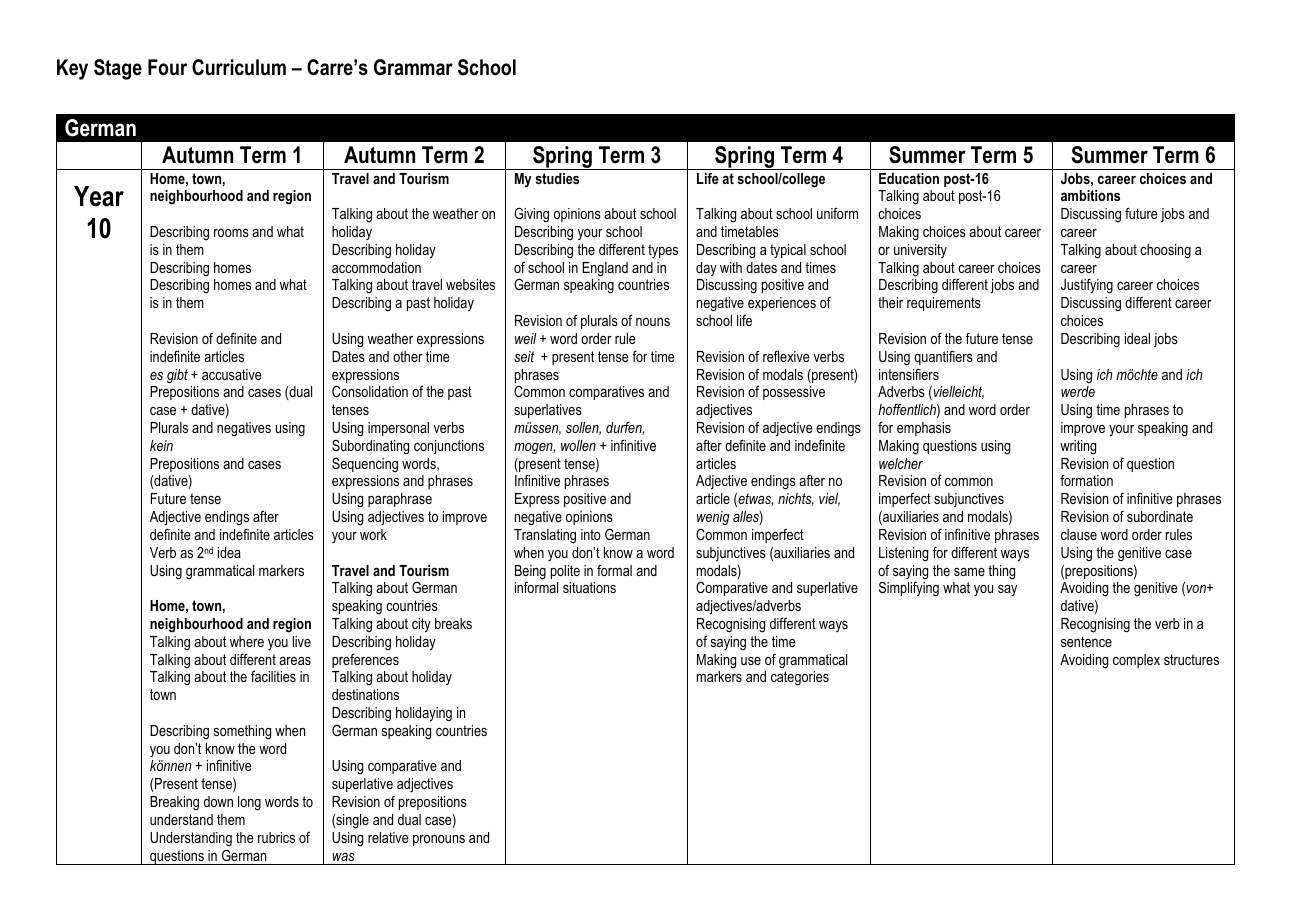 The image size is (1308, 924). I want to click on conjunctions, so click(449, 447).
